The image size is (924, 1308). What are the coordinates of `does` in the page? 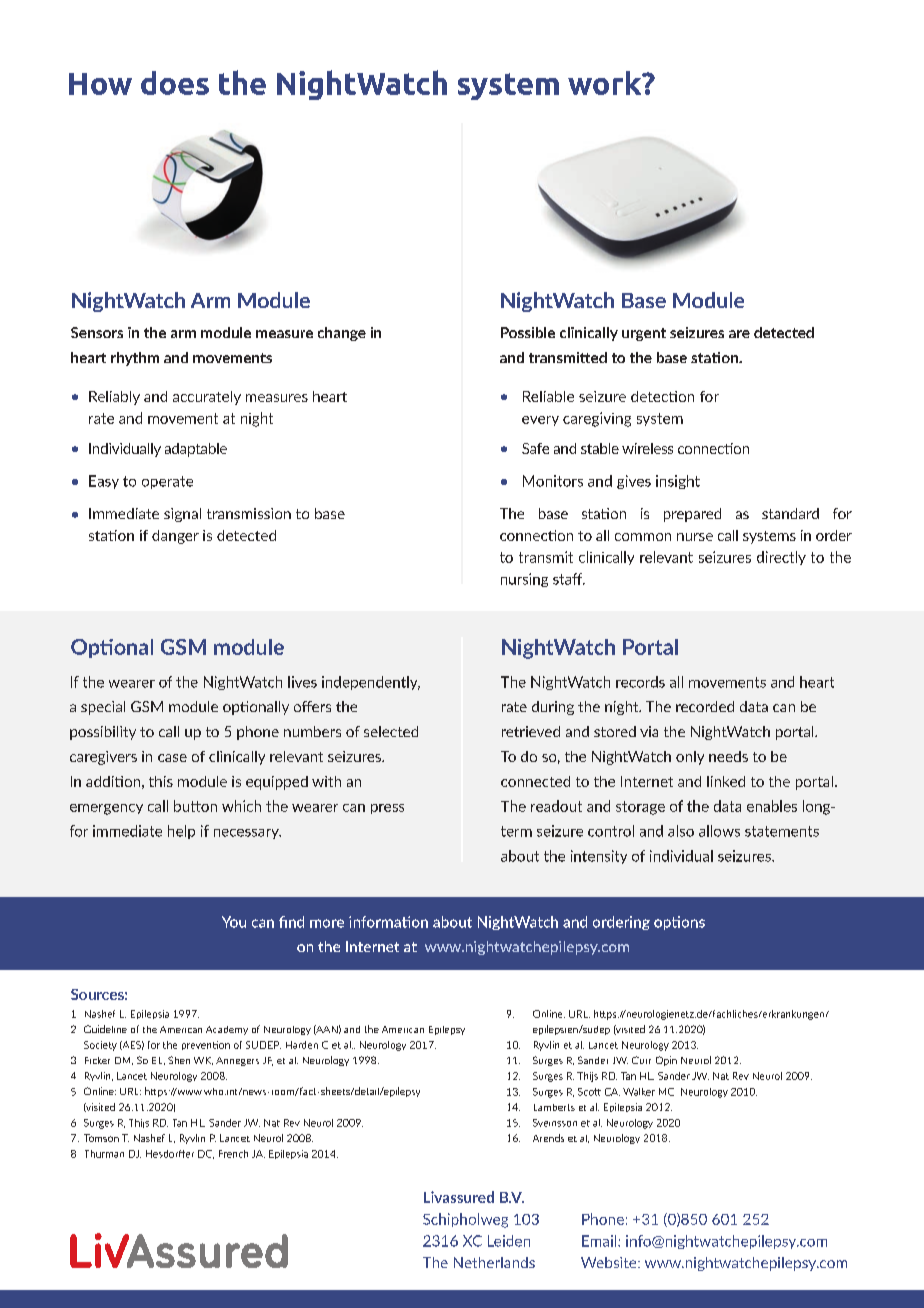 It's located at (175, 83).
